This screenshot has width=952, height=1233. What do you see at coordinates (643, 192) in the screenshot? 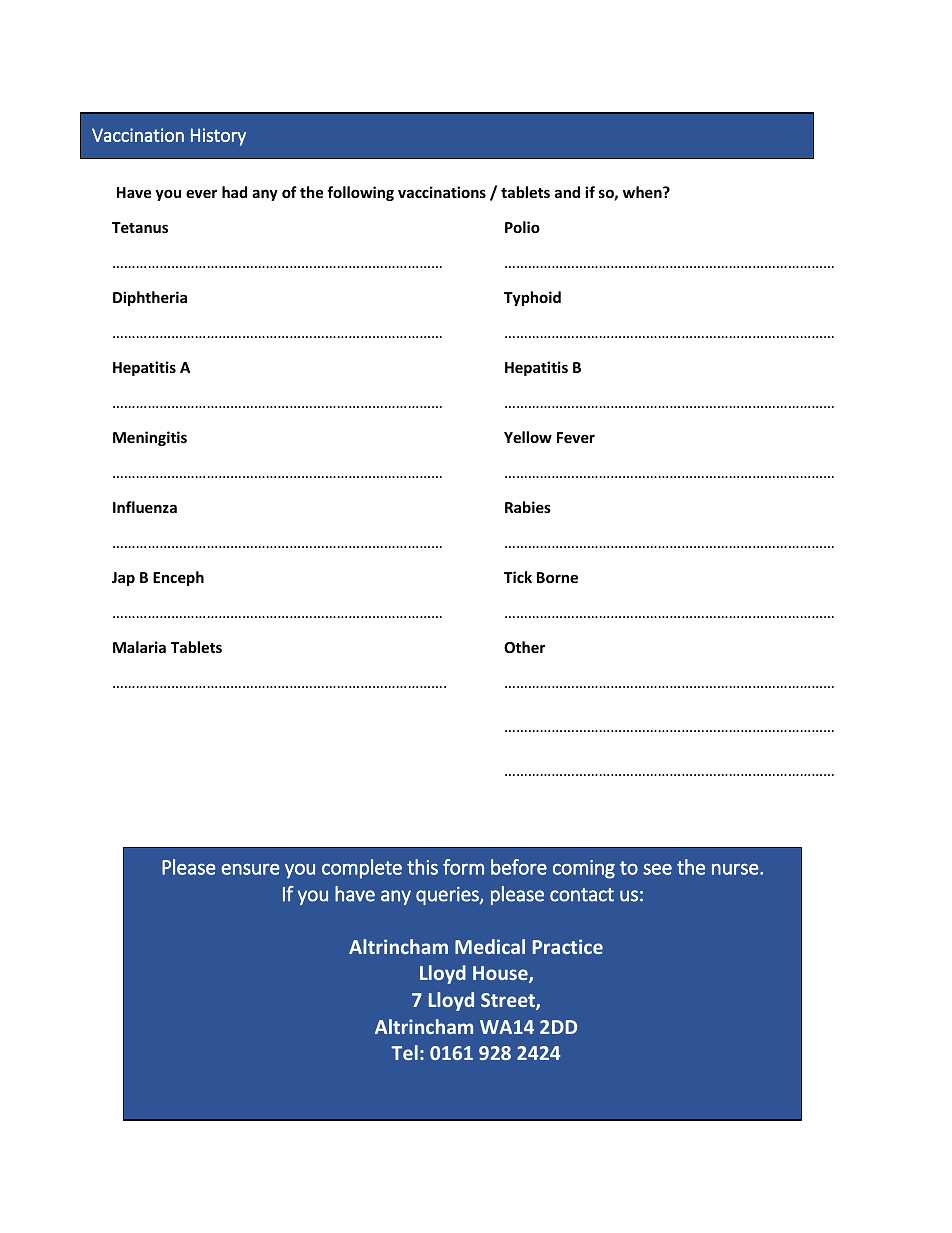
I see `when` at bounding box center [643, 192].
